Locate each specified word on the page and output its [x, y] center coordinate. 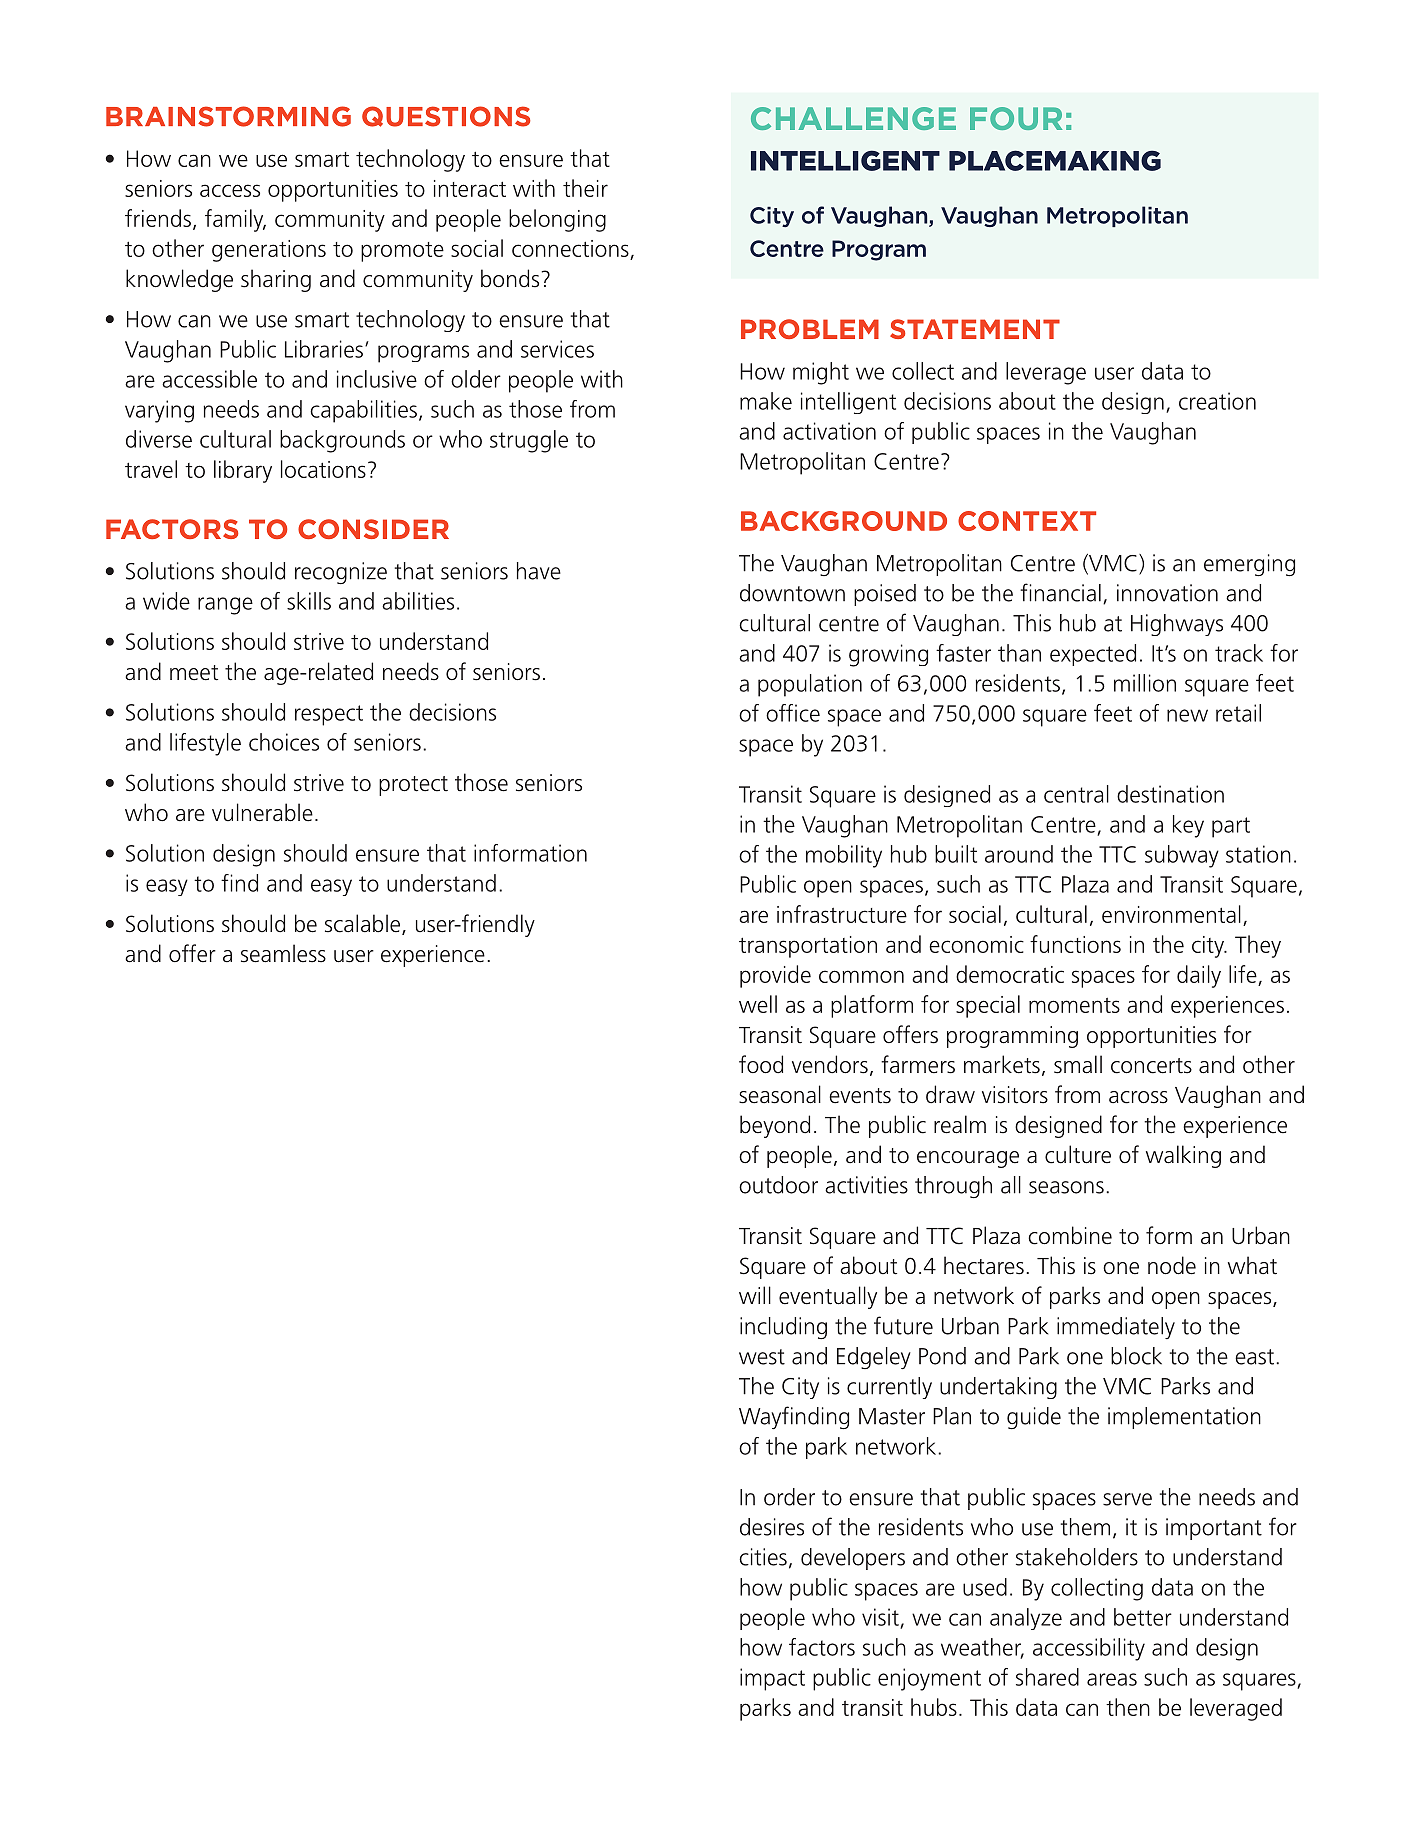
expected [1093, 655]
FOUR [1016, 118]
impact [772, 1679]
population [810, 685]
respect [329, 715]
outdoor [778, 1185]
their [585, 188]
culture [1078, 1154]
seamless [283, 953]
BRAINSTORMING [228, 116]
